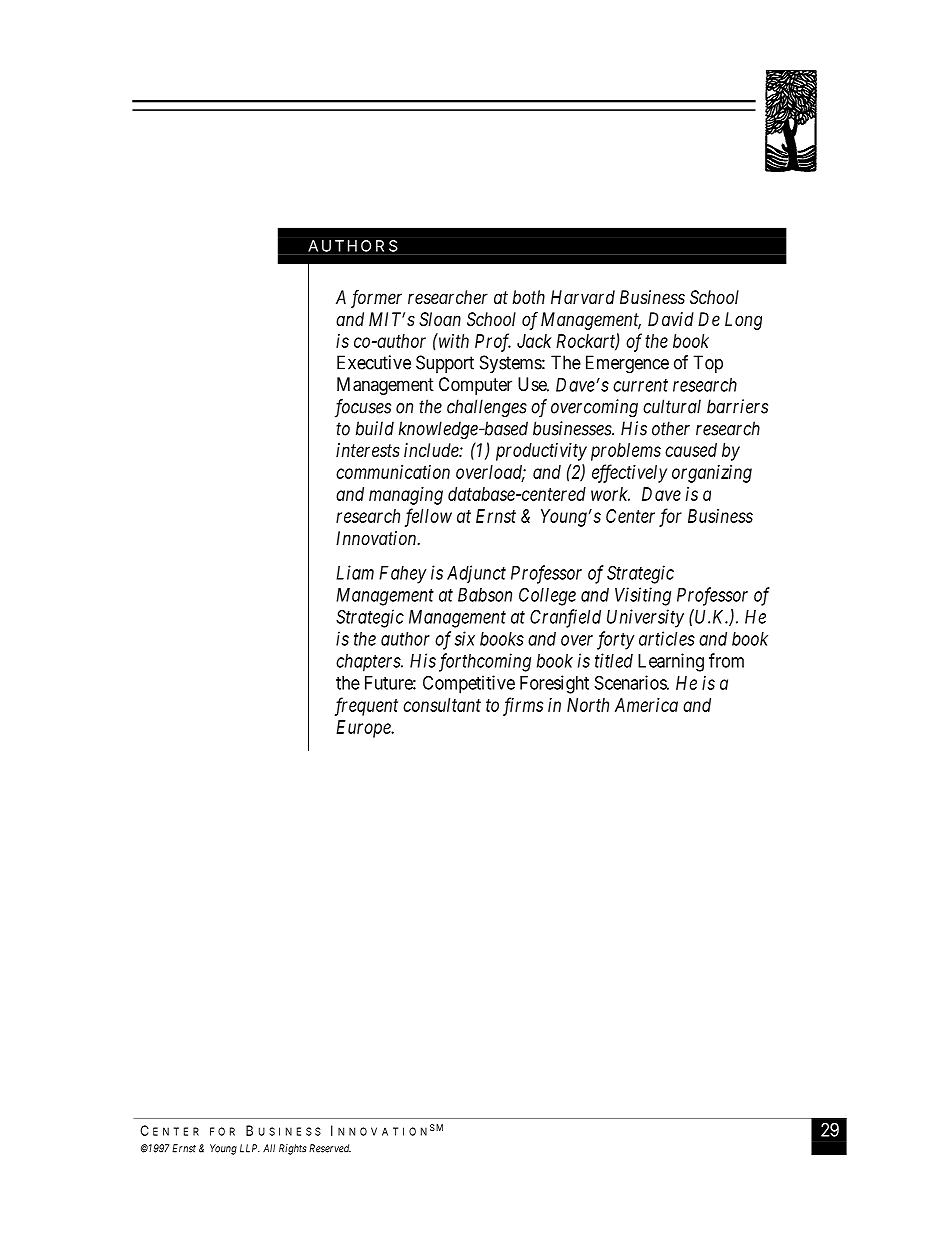 Image resolution: width=952 pixels, height=1233 pixels. Describe the element at coordinates (293, 1149) in the screenshot. I see `Rights` at that location.
